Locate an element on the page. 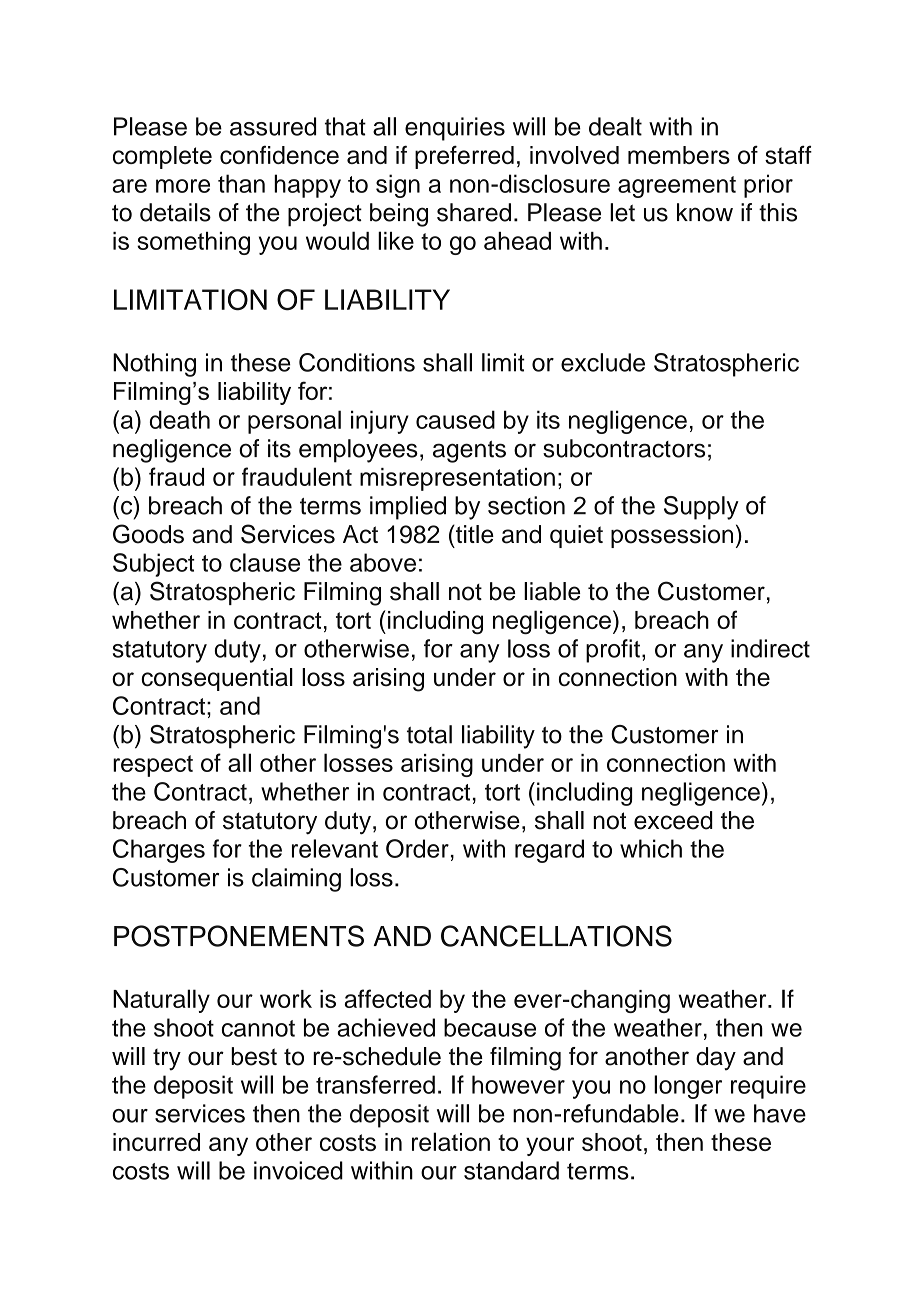  consequential is located at coordinates (217, 679).
